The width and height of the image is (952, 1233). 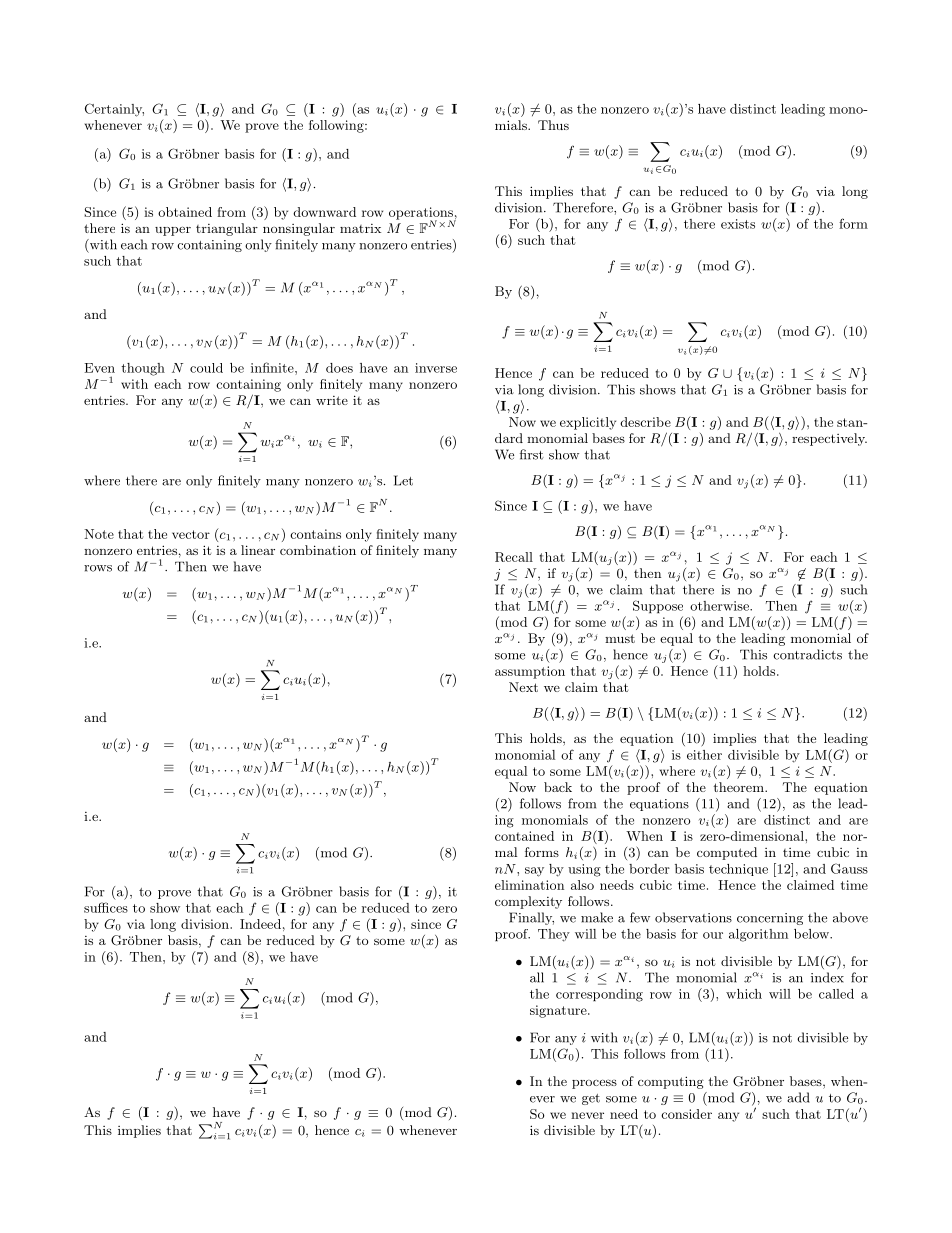 I want to click on theorem, so click(x=739, y=787).
